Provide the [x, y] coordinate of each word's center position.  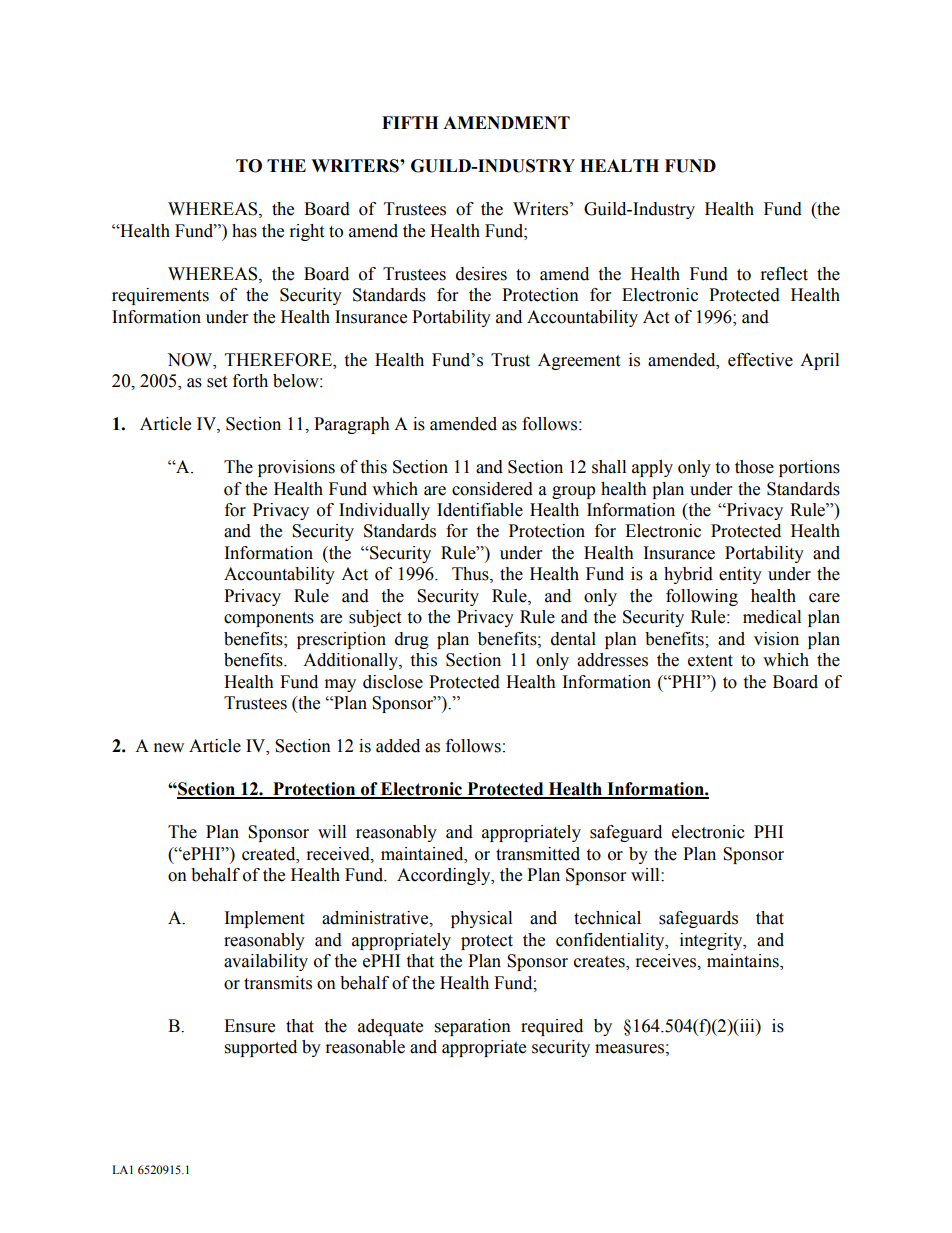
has [244, 231]
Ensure [249, 1026]
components [269, 619]
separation [473, 1027]
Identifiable [480, 510]
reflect [784, 274]
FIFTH [410, 122]
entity [740, 575]
